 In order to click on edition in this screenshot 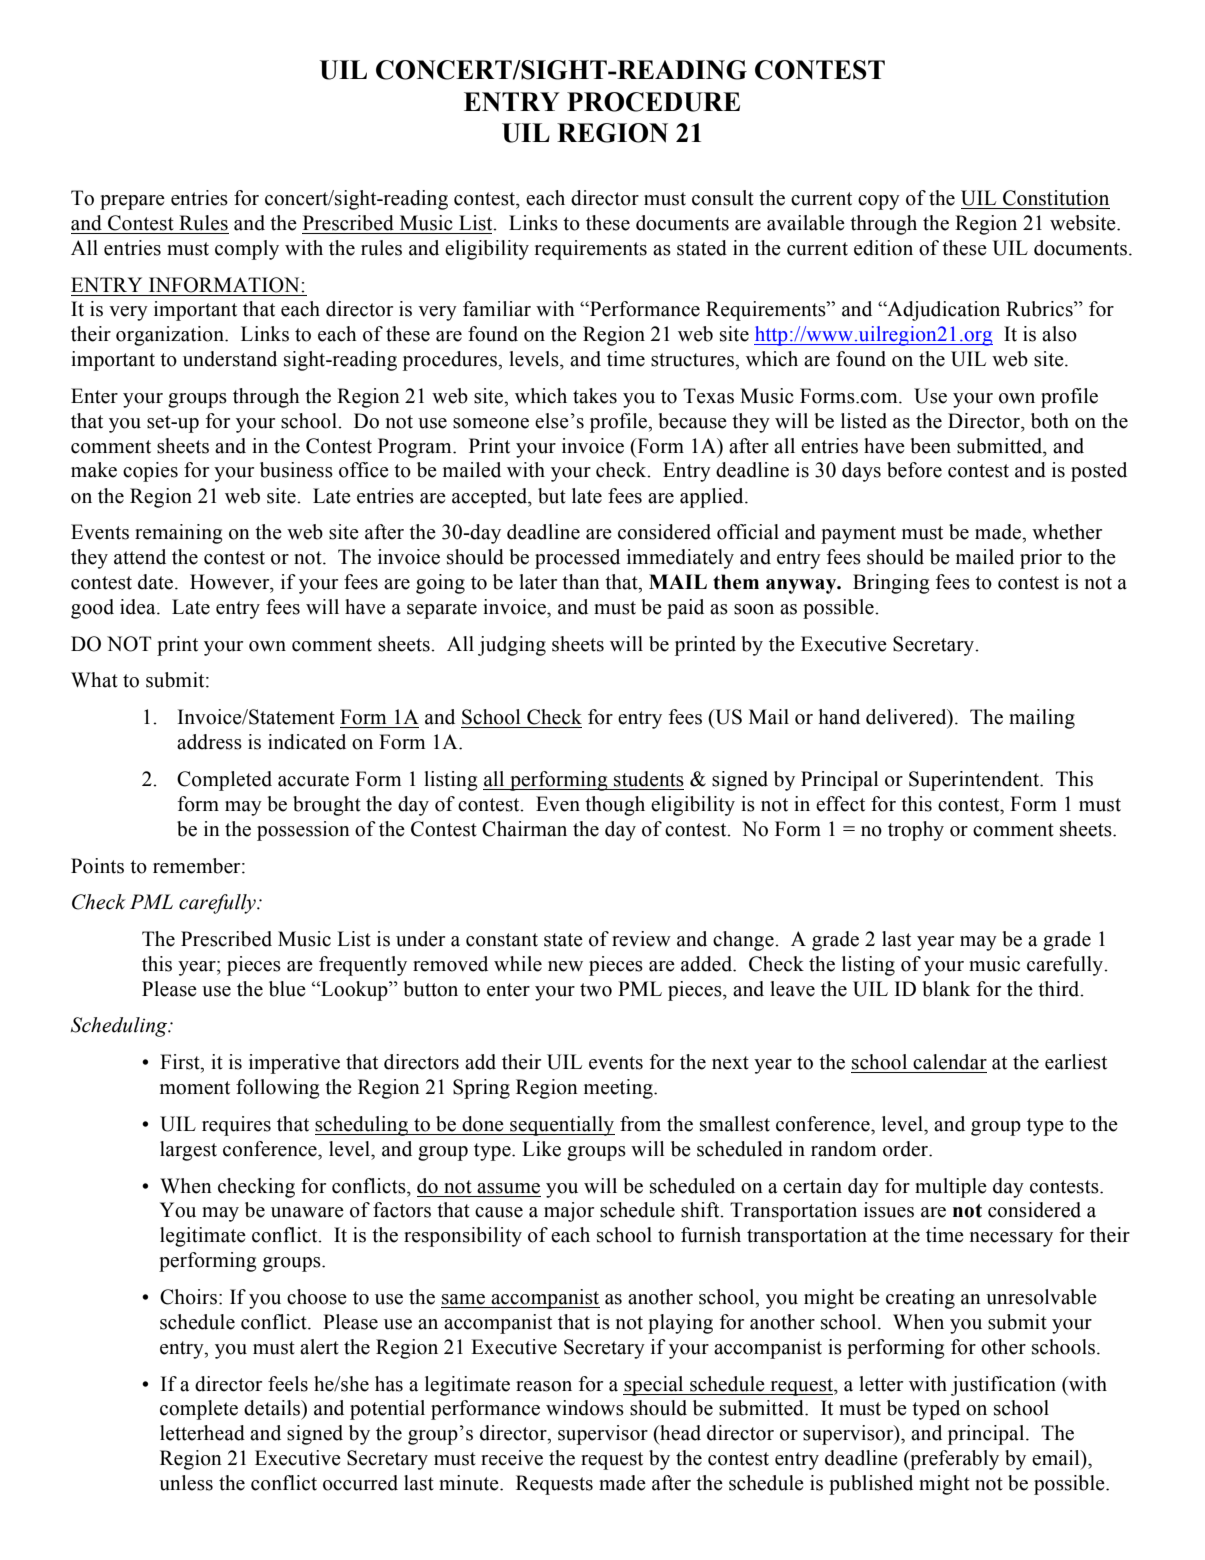, I will do `click(883, 248)`.
